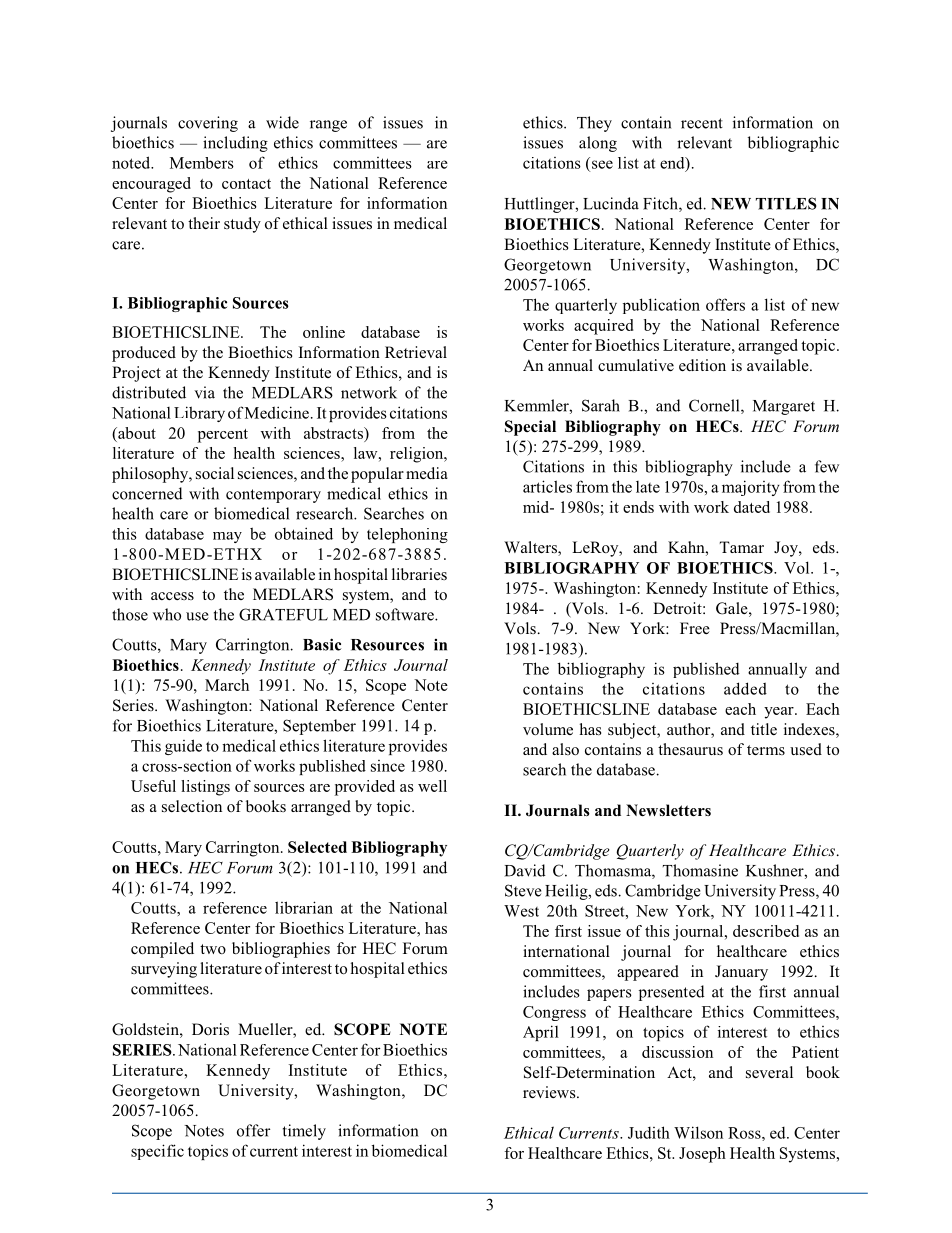 This image has width=952, height=1233. Describe the element at coordinates (598, 144) in the image. I see `along` at that location.
